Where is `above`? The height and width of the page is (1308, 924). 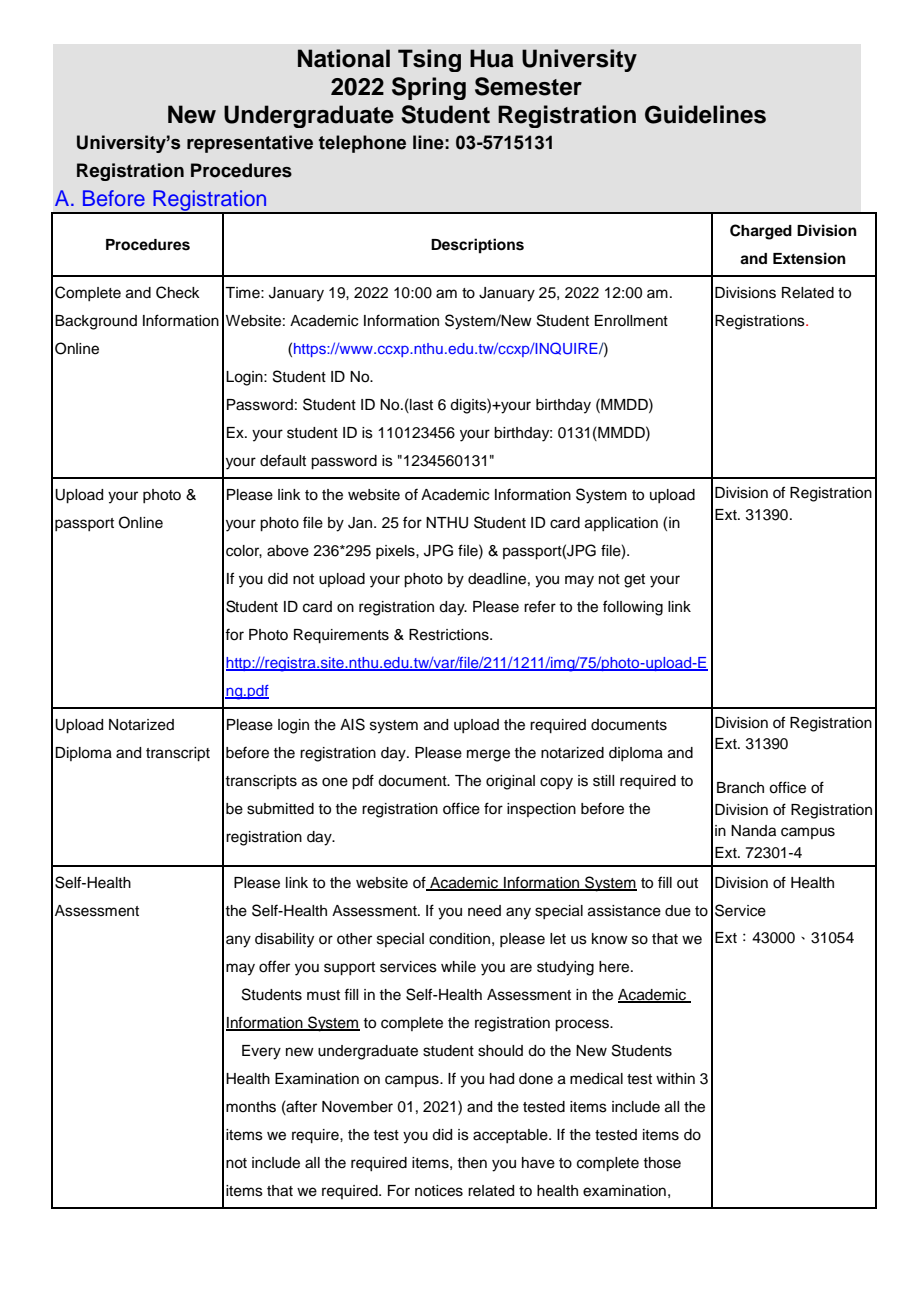
above is located at coordinates (288, 551).
